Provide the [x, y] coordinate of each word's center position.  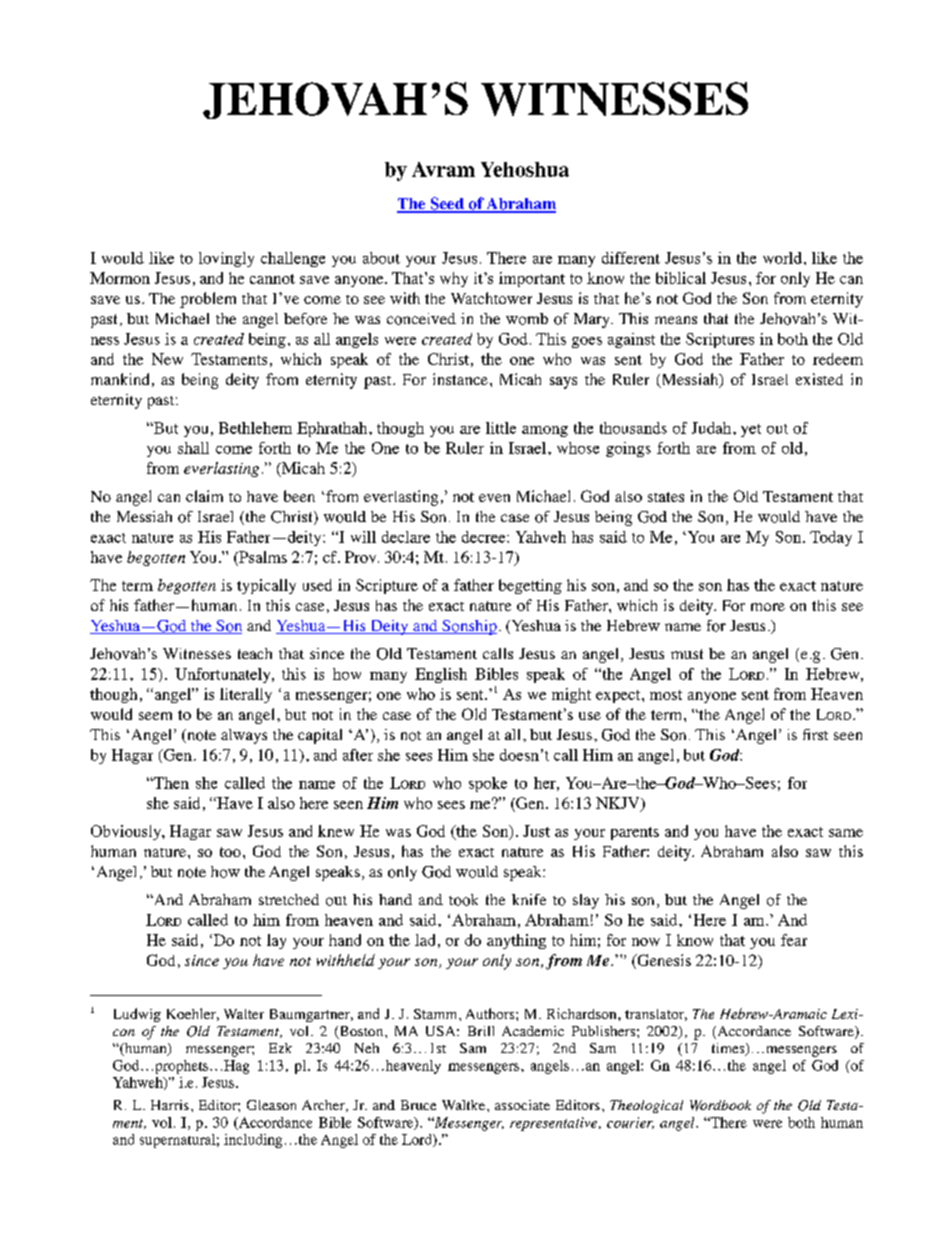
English [441, 675]
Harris [170, 1105]
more [768, 607]
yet [751, 430]
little [501, 428]
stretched [289, 899]
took [463, 900]
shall [193, 448]
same [846, 833]
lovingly [226, 259]
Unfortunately [224, 675]
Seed [447, 204]
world [782, 258]
